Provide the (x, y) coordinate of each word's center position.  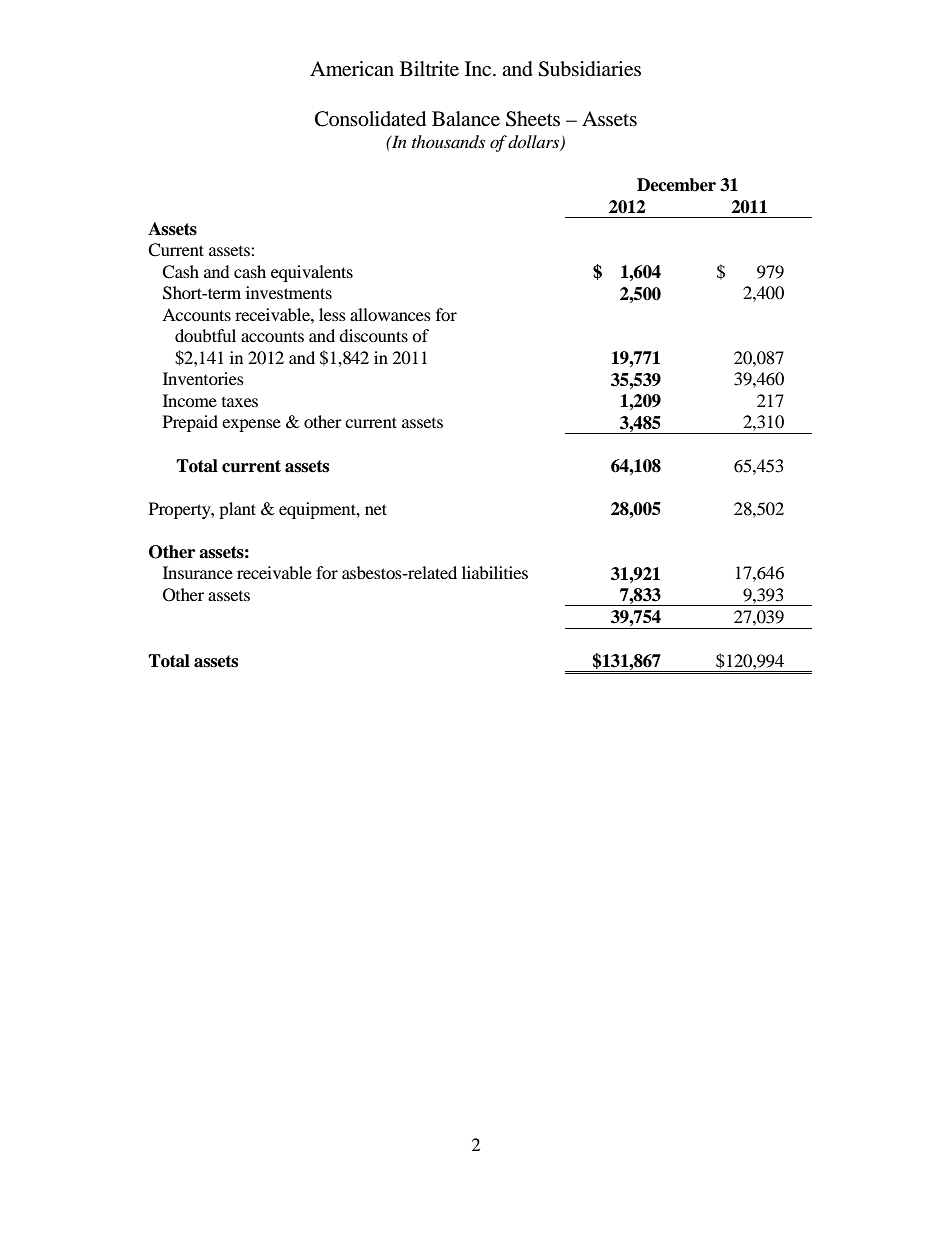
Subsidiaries (589, 69)
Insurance (198, 572)
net (376, 509)
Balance (466, 119)
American (352, 69)
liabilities (495, 572)
